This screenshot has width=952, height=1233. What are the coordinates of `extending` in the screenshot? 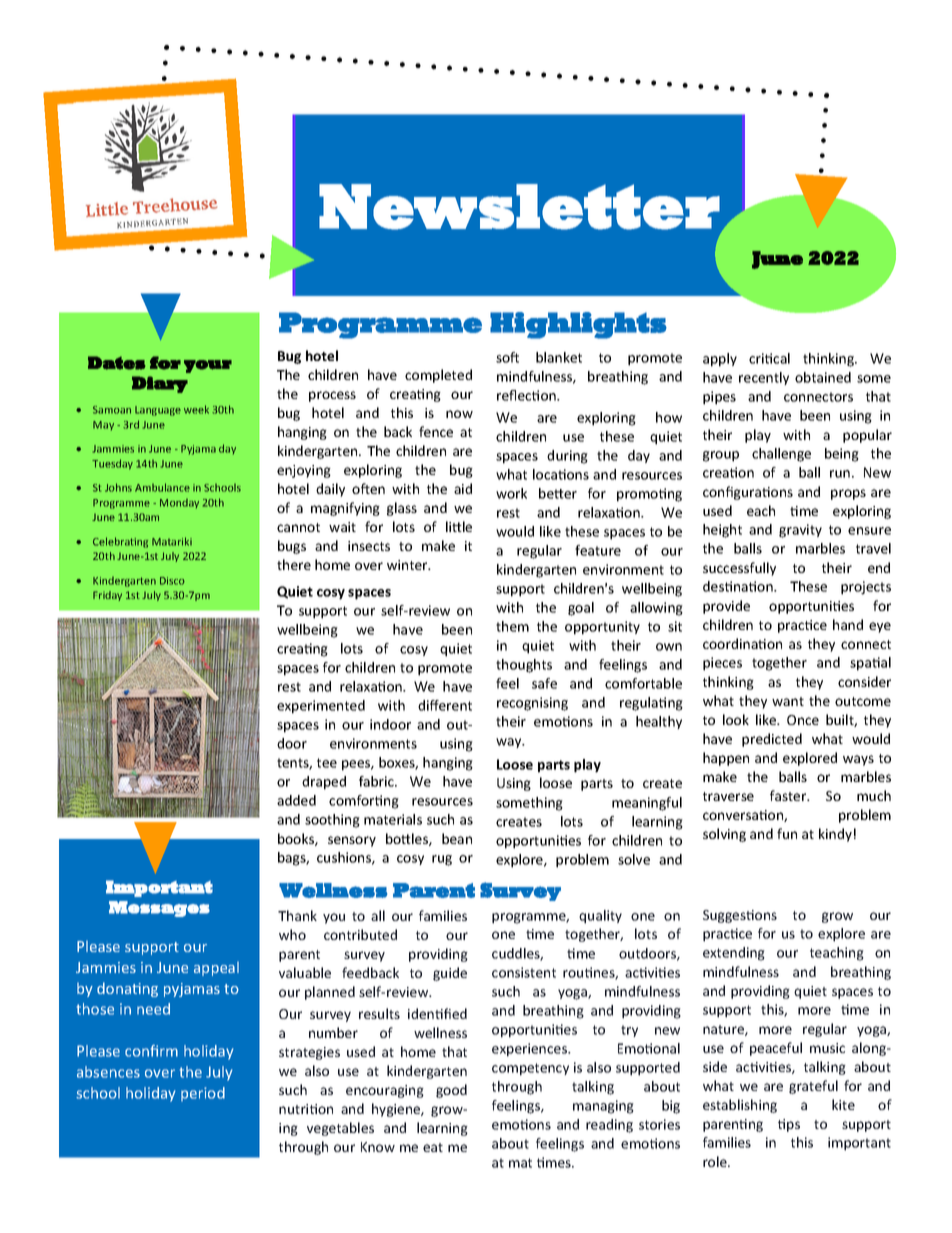 It's located at (734, 954).
